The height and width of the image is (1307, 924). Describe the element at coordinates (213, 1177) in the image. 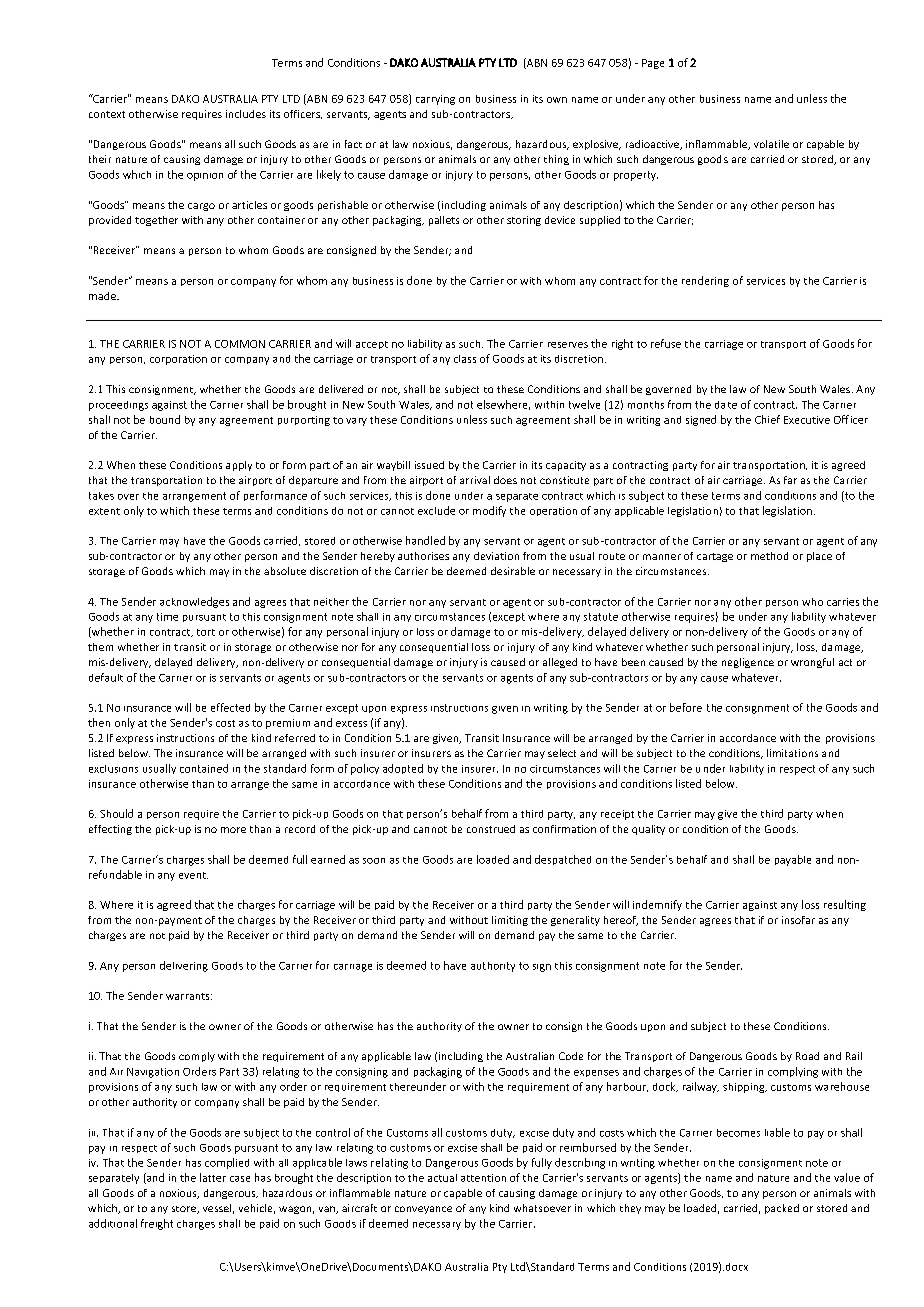

I see `latter` at that location.
